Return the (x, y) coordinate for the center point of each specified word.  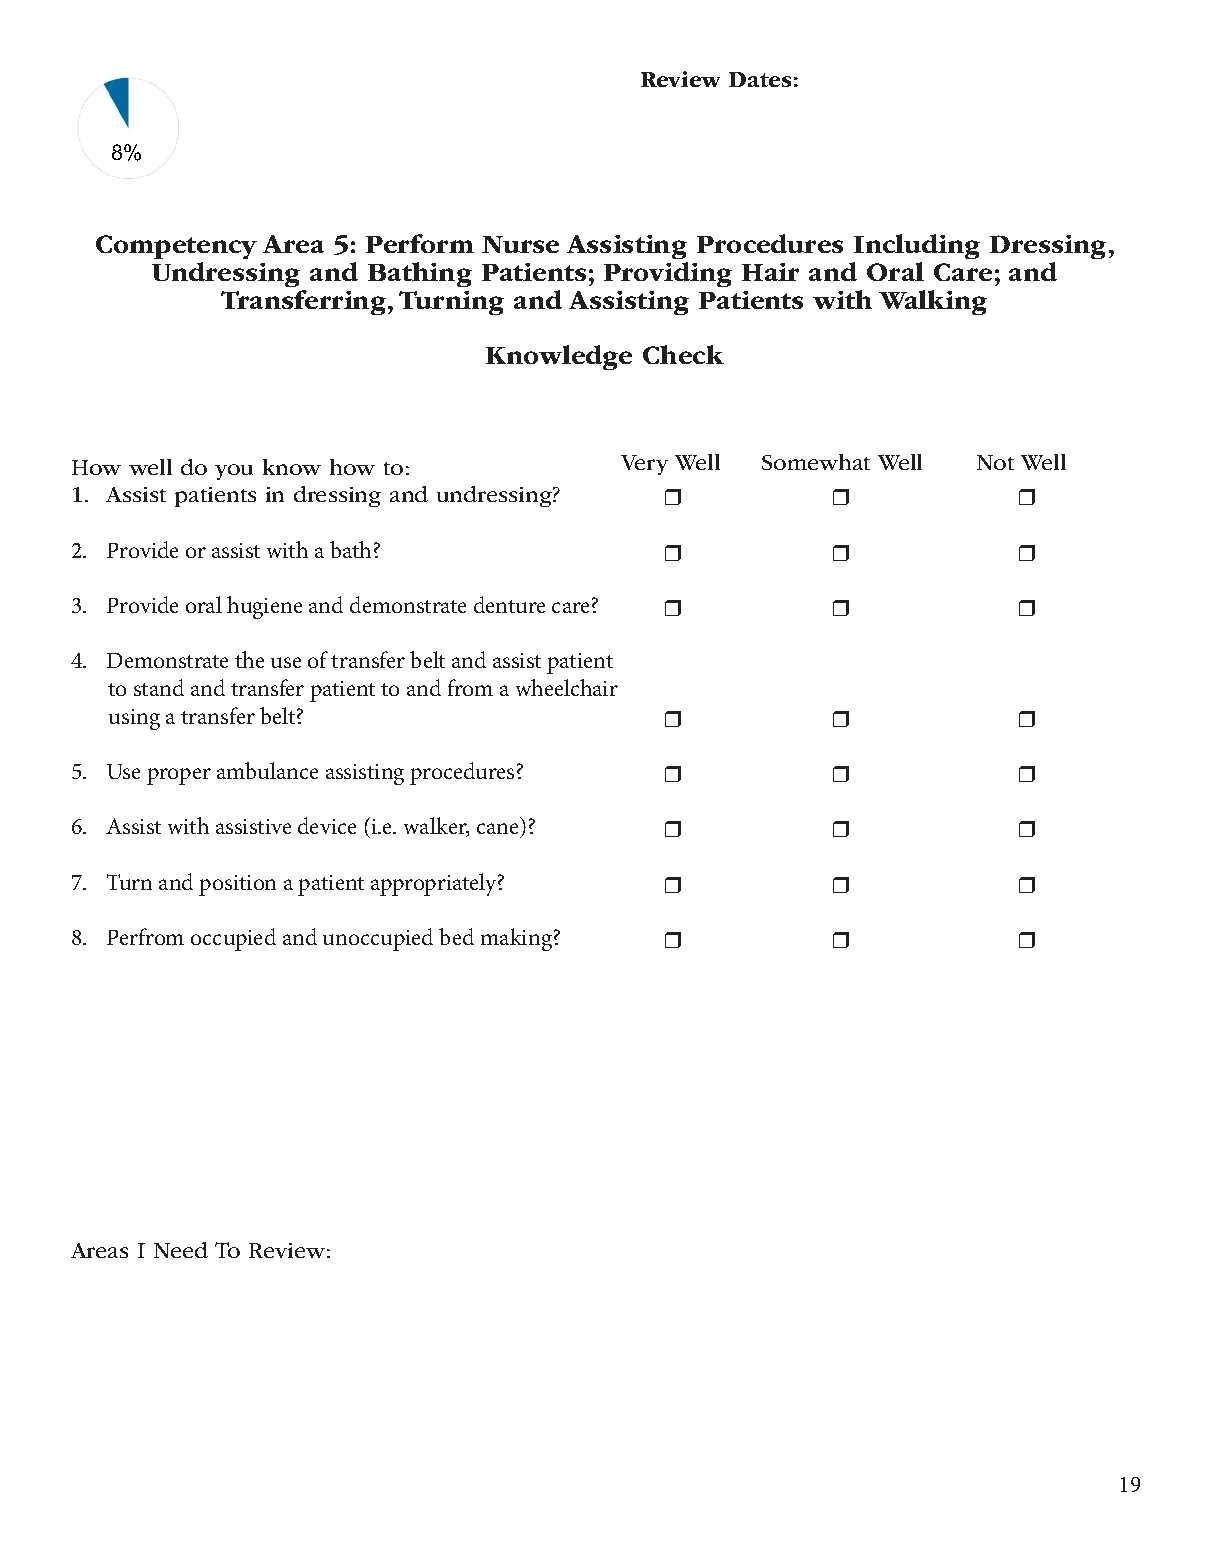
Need (181, 1250)
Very (644, 465)
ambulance (267, 770)
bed (456, 936)
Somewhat (816, 462)
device (327, 825)
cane (497, 828)
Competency (176, 249)
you (234, 472)
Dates (760, 79)
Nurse (520, 244)
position (237, 885)
